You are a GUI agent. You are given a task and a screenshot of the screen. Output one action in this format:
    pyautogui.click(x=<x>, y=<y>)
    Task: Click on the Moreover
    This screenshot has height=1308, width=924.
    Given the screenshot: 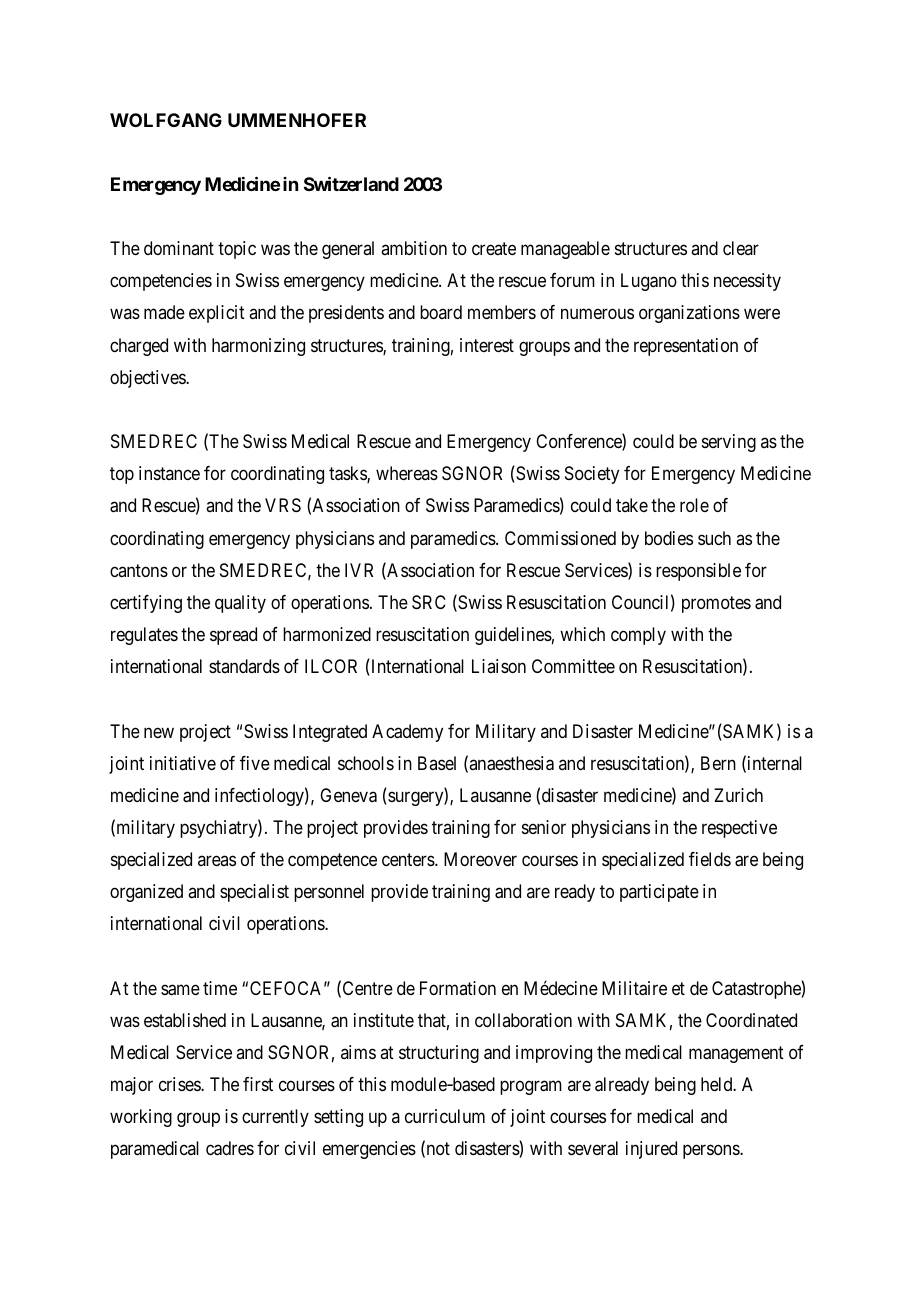 What is the action you would take?
    pyautogui.click(x=480, y=859)
